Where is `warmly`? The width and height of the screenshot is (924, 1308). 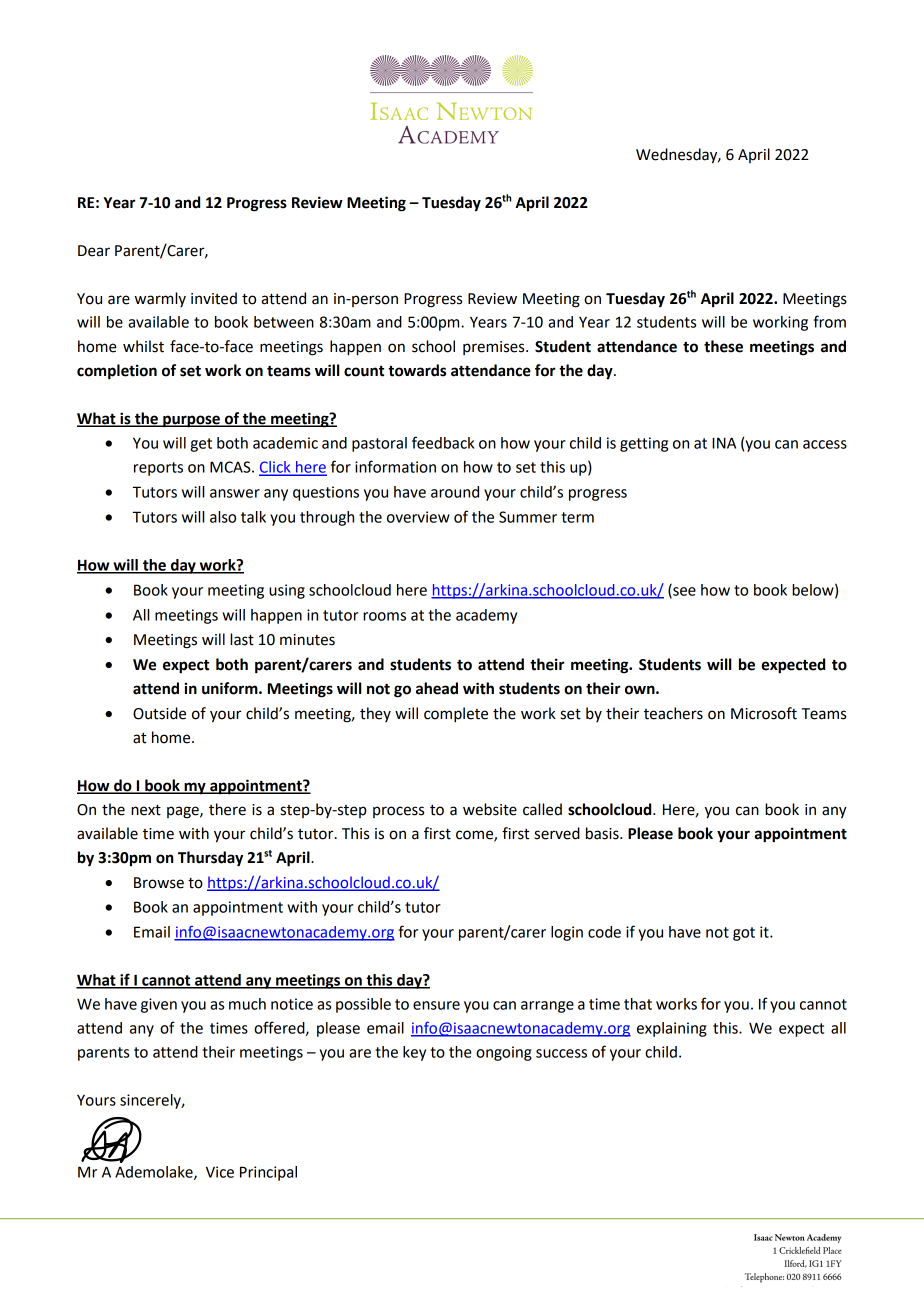 warmly is located at coordinates (160, 299).
